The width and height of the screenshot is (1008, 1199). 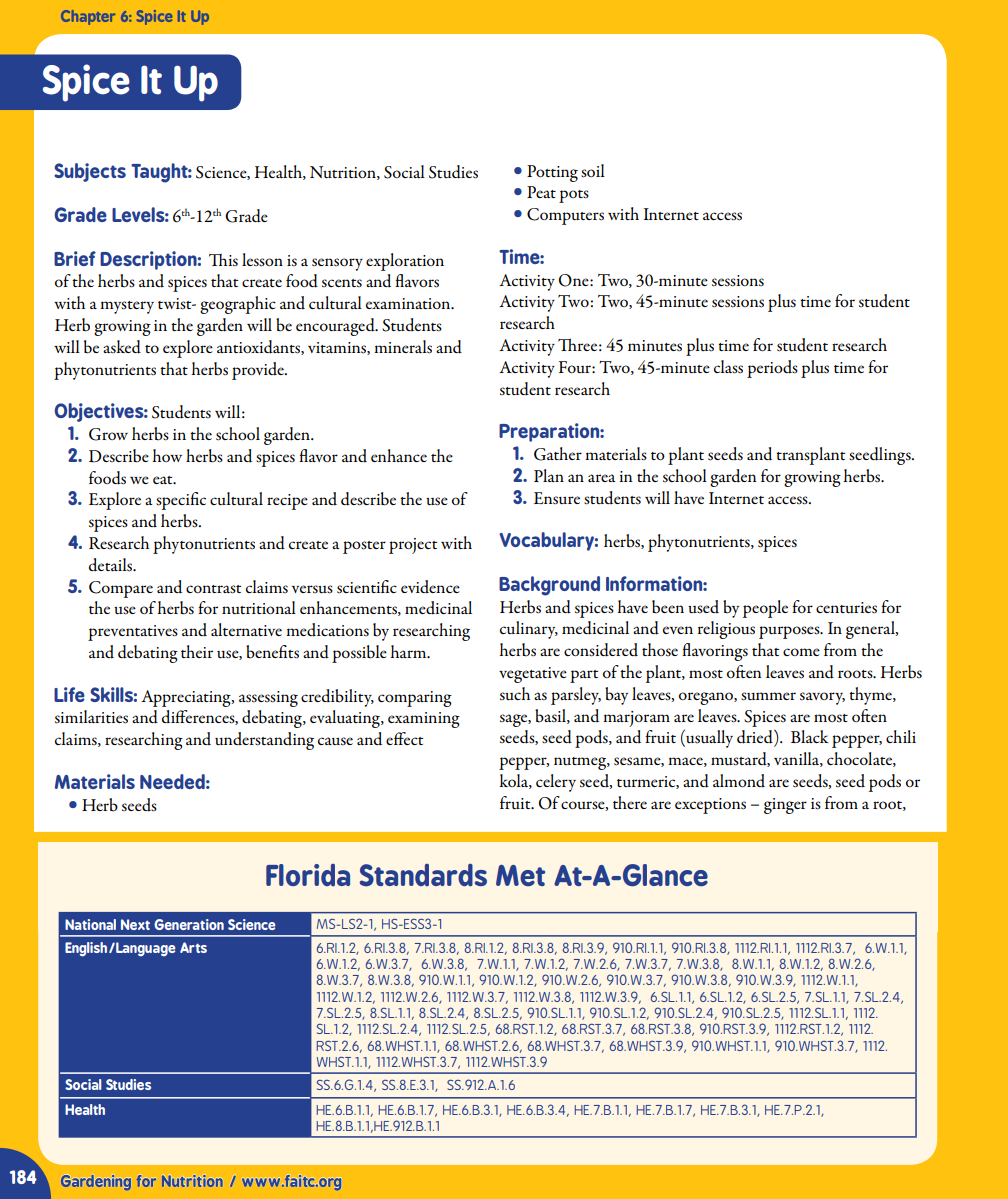 I want to click on exceptions, so click(x=710, y=806).
